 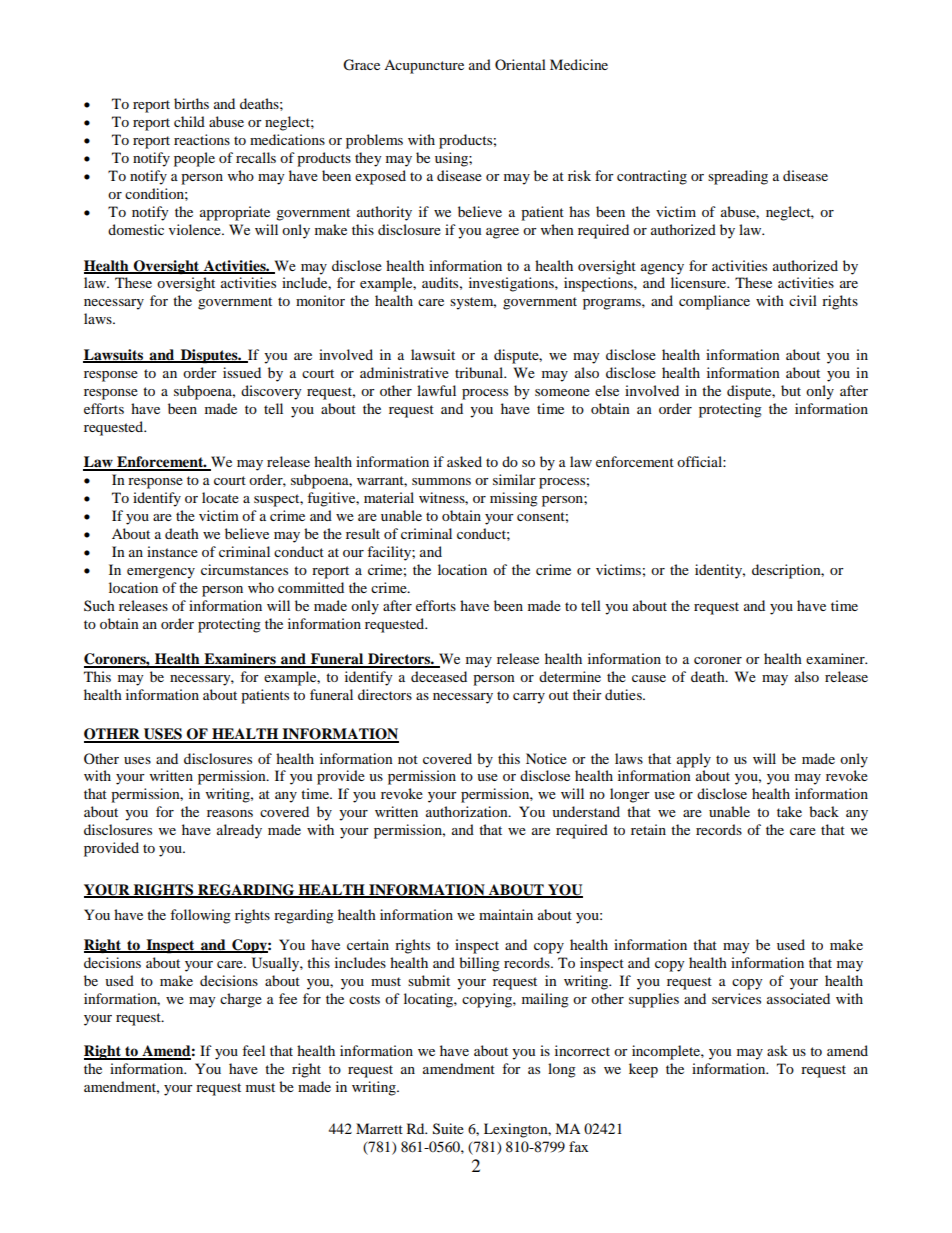 I want to click on cause, so click(x=649, y=678).
